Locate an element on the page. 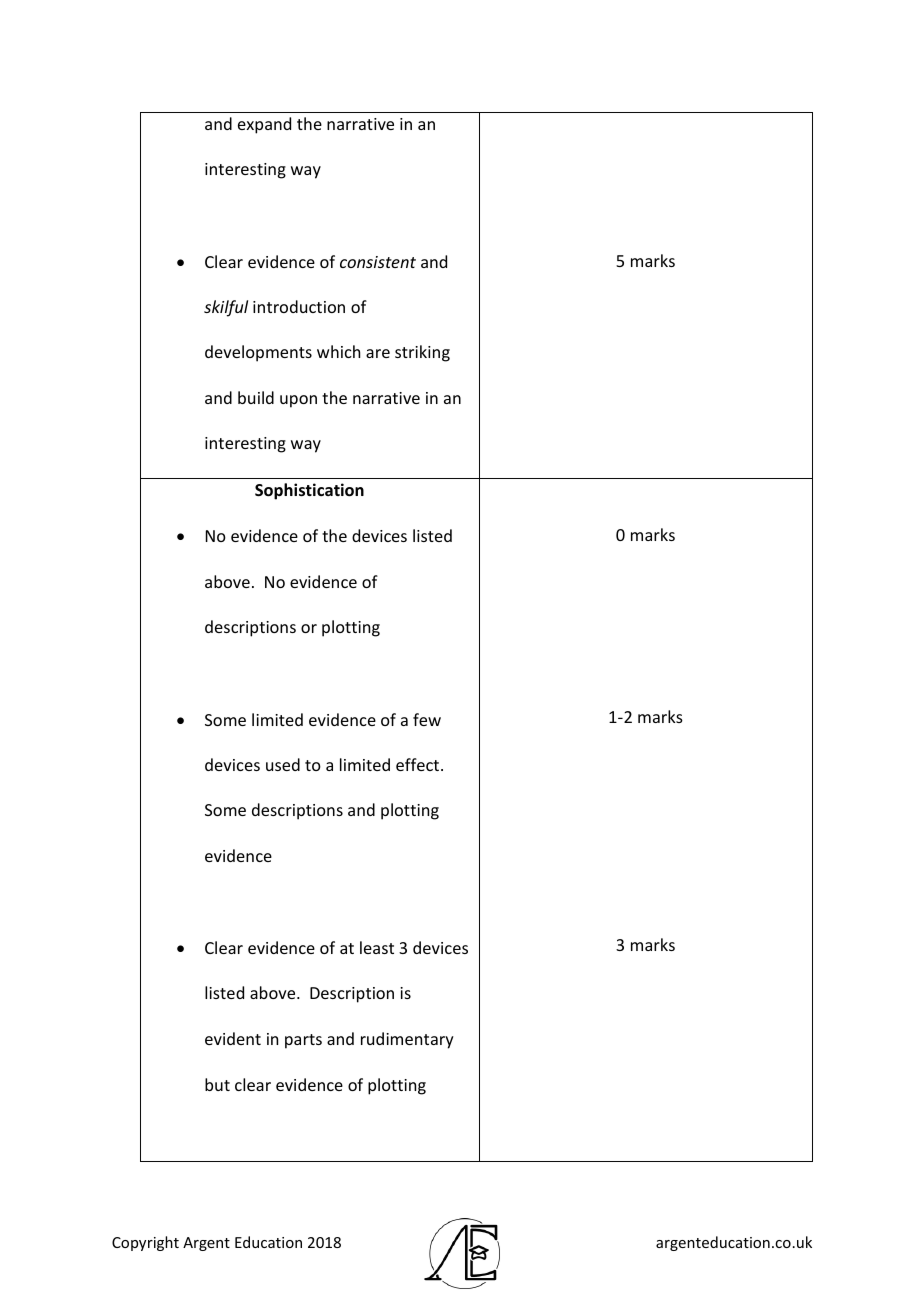 Image resolution: width=924 pixels, height=1308 pixels. expand is located at coordinates (264, 125).
